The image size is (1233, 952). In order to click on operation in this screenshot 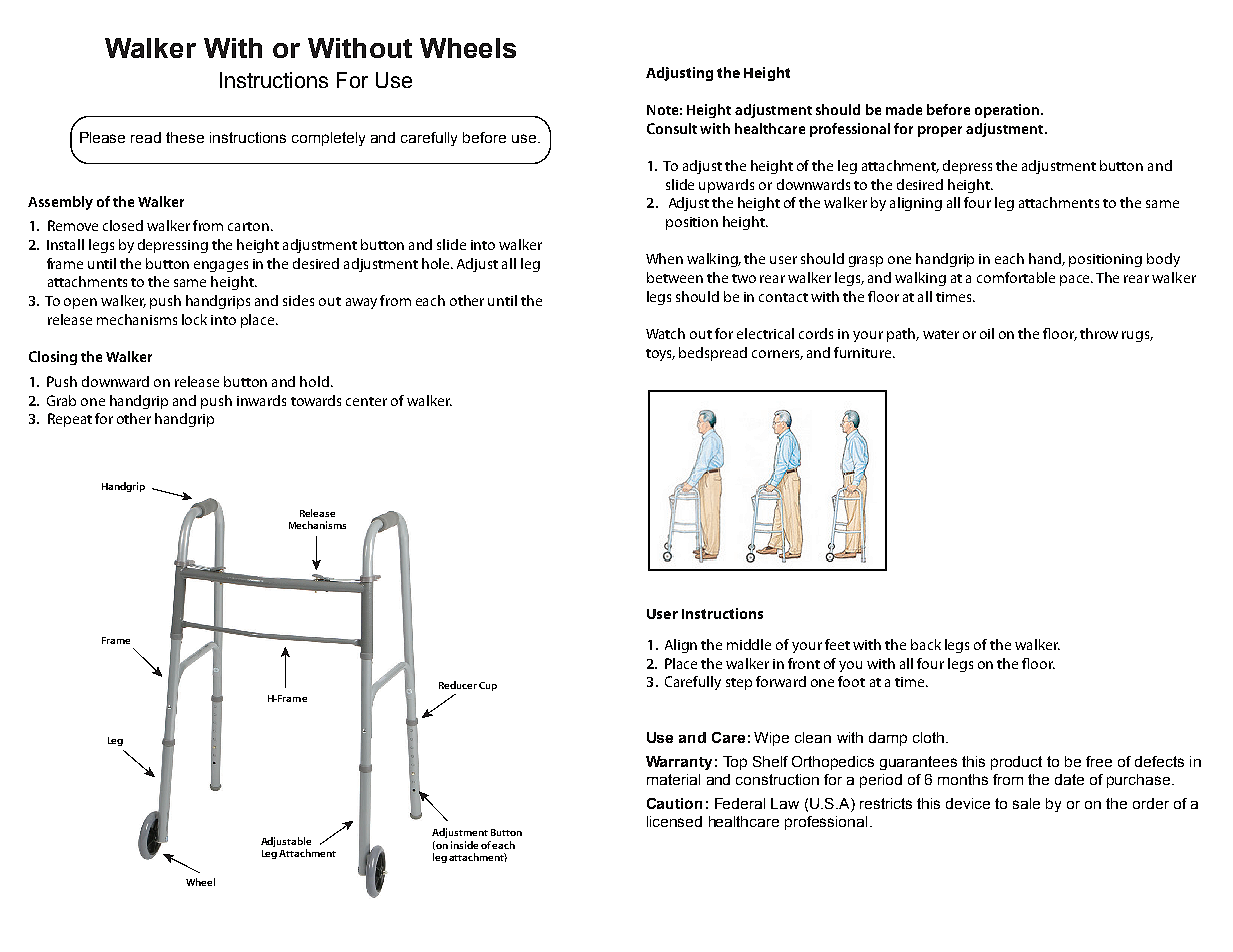, I will do `click(1008, 111)`.
